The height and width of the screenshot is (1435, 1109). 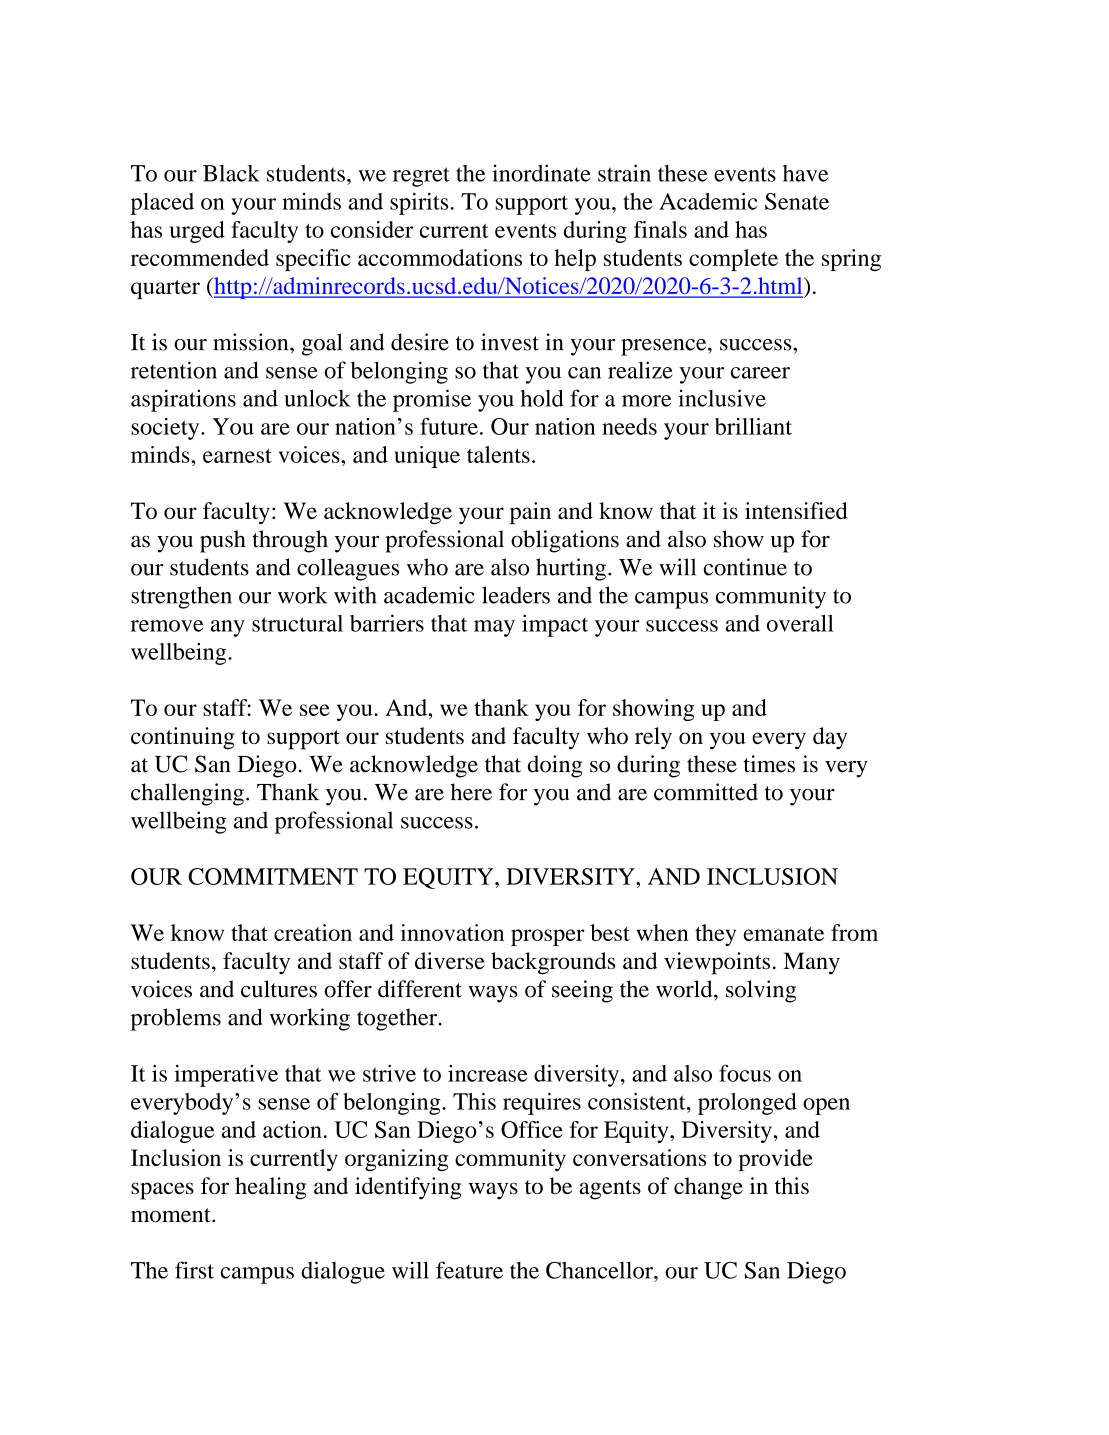 What do you see at coordinates (797, 201) in the screenshot?
I see `Senate` at bounding box center [797, 201].
